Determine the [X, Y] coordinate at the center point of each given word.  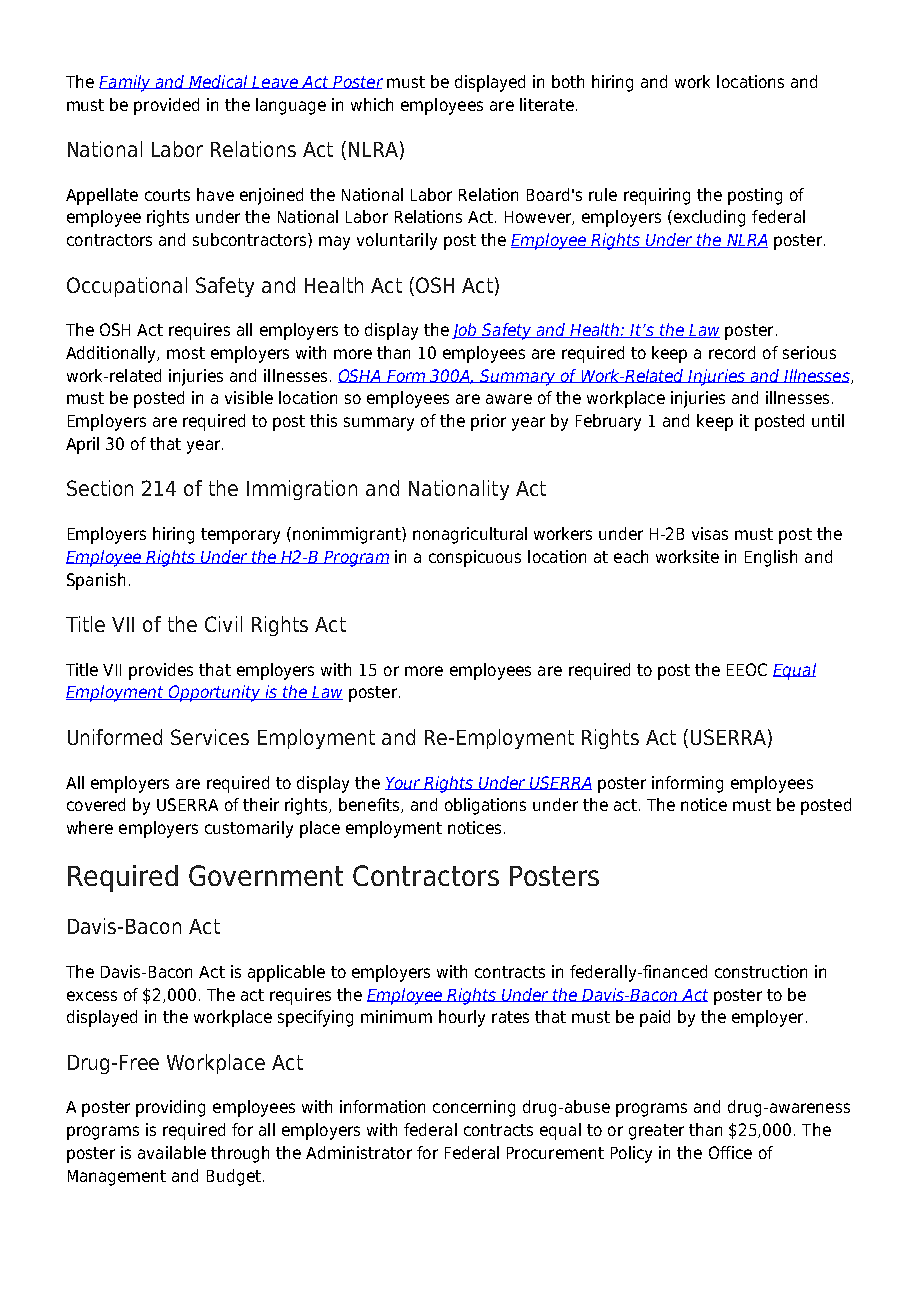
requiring [657, 196]
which [372, 104]
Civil [223, 624]
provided [166, 106]
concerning [474, 1108]
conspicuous [475, 558]
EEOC [747, 669]
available [172, 1152]
